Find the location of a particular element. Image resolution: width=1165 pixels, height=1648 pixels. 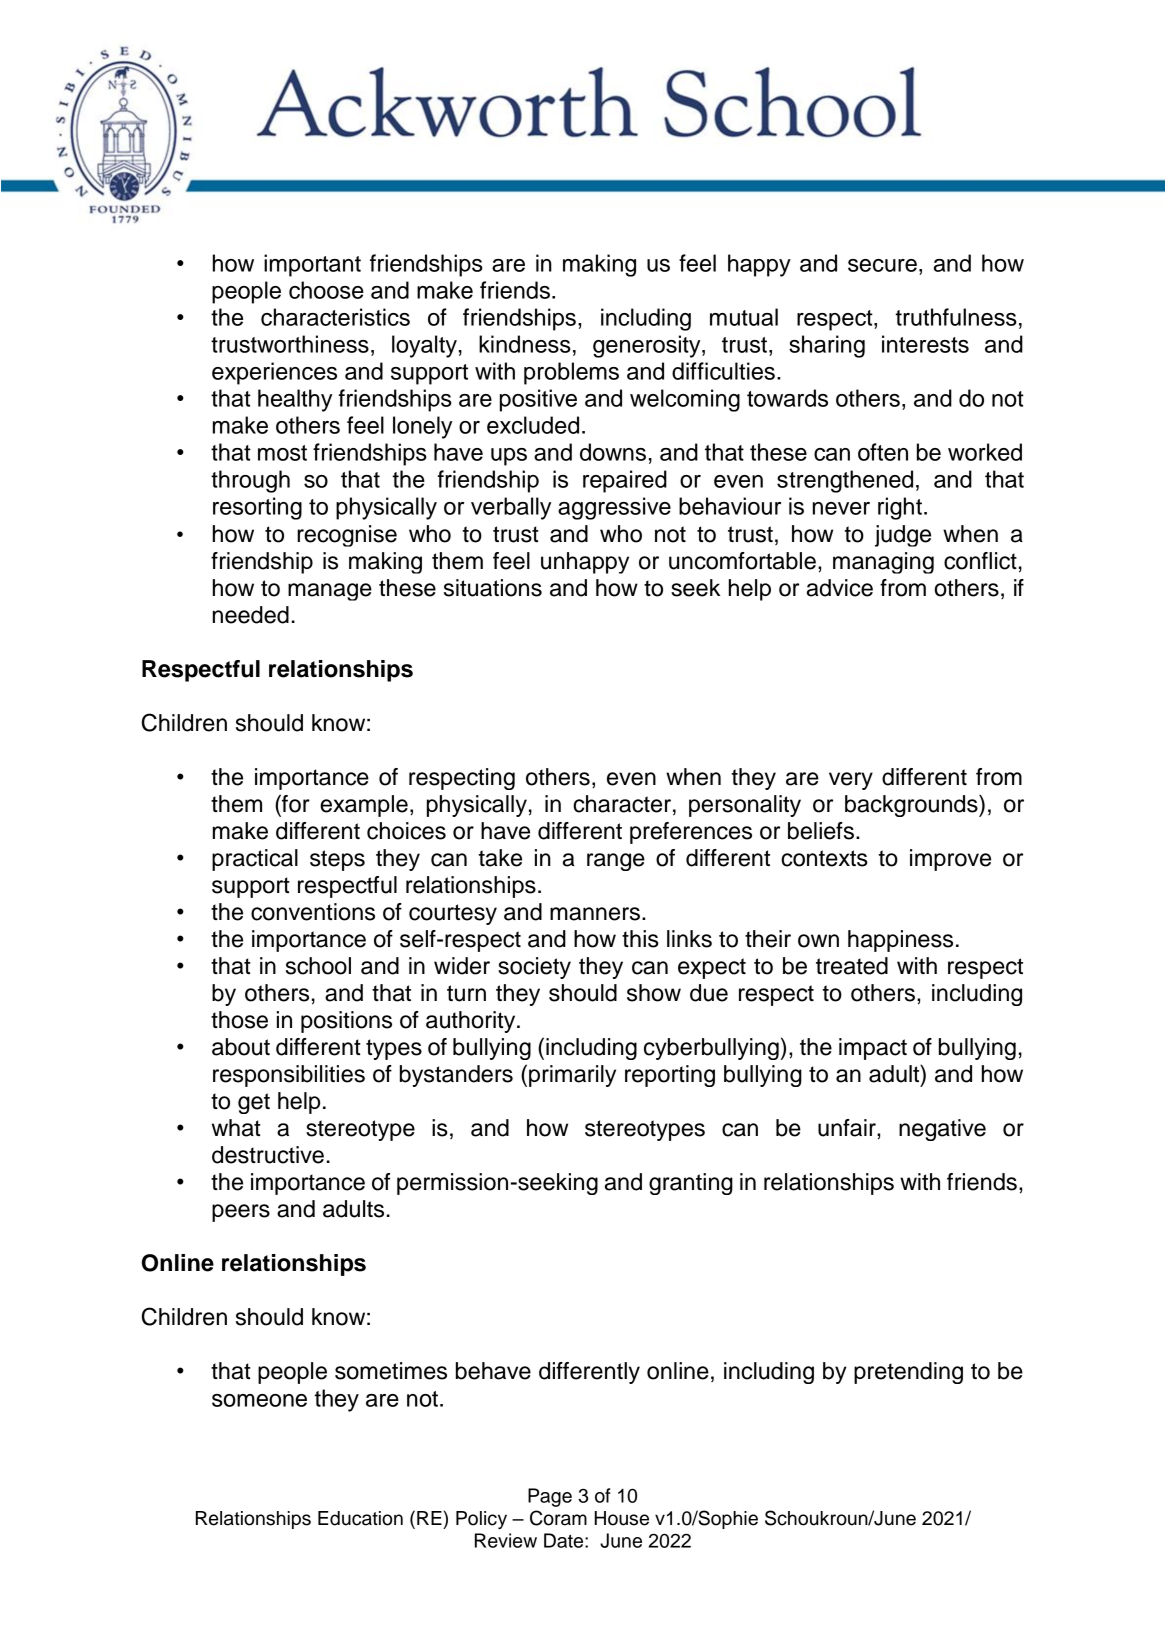

negative is located at coordinates (942, 1130).
